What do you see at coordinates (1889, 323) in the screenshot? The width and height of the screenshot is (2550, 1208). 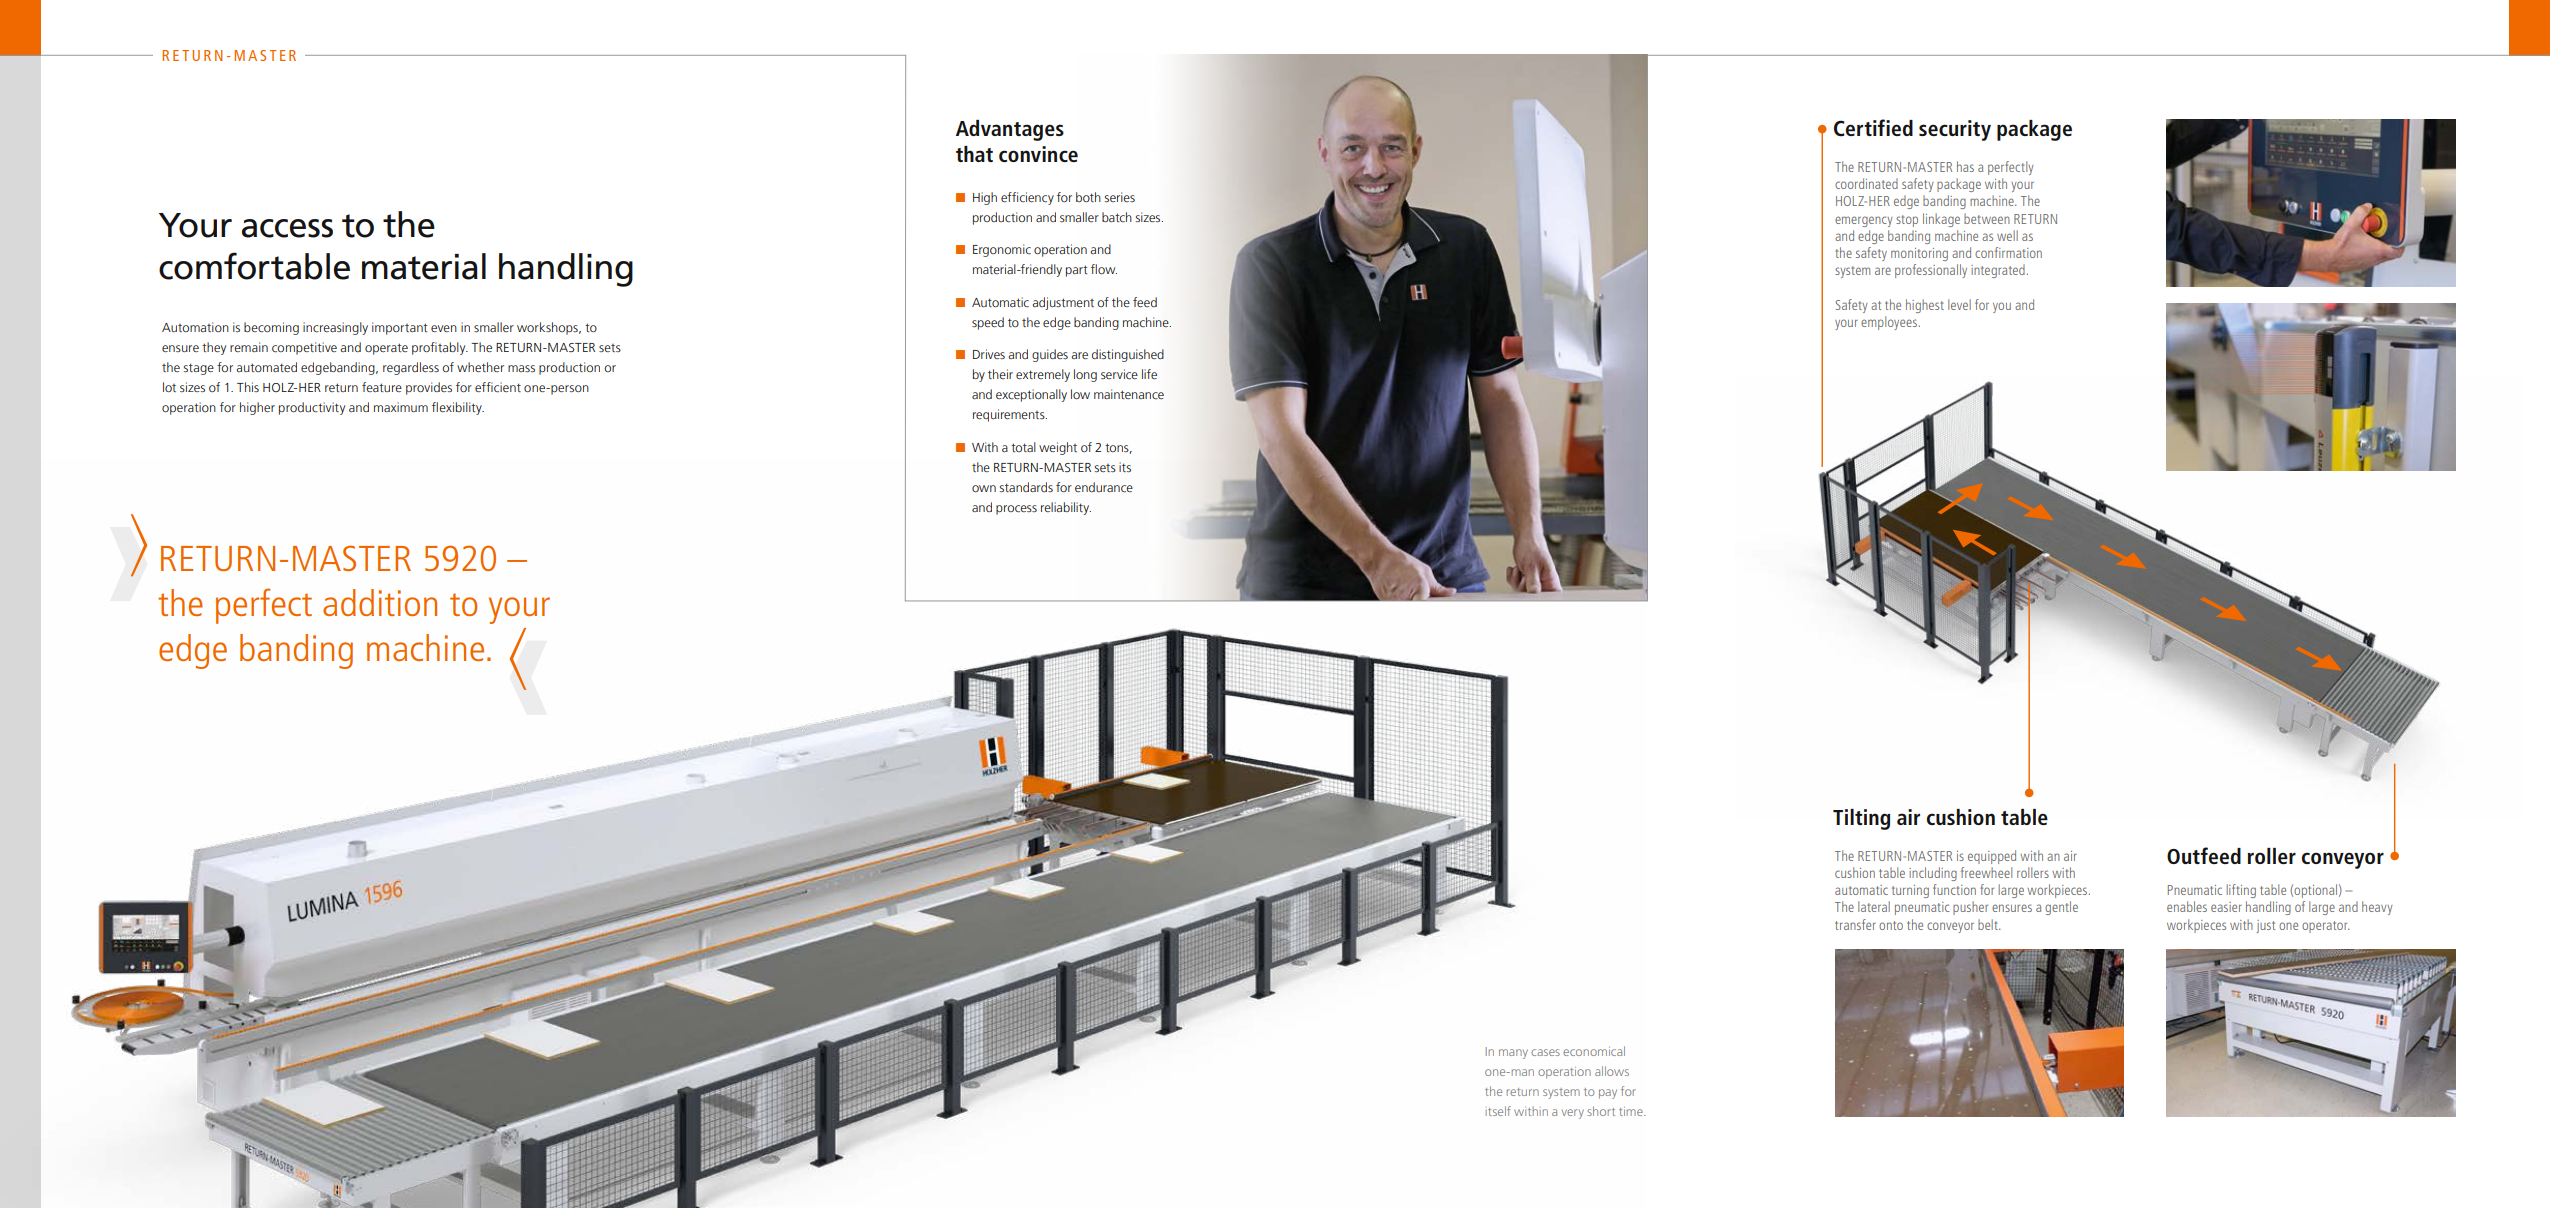 I see `employees` at bounding box center [1889, 323].
